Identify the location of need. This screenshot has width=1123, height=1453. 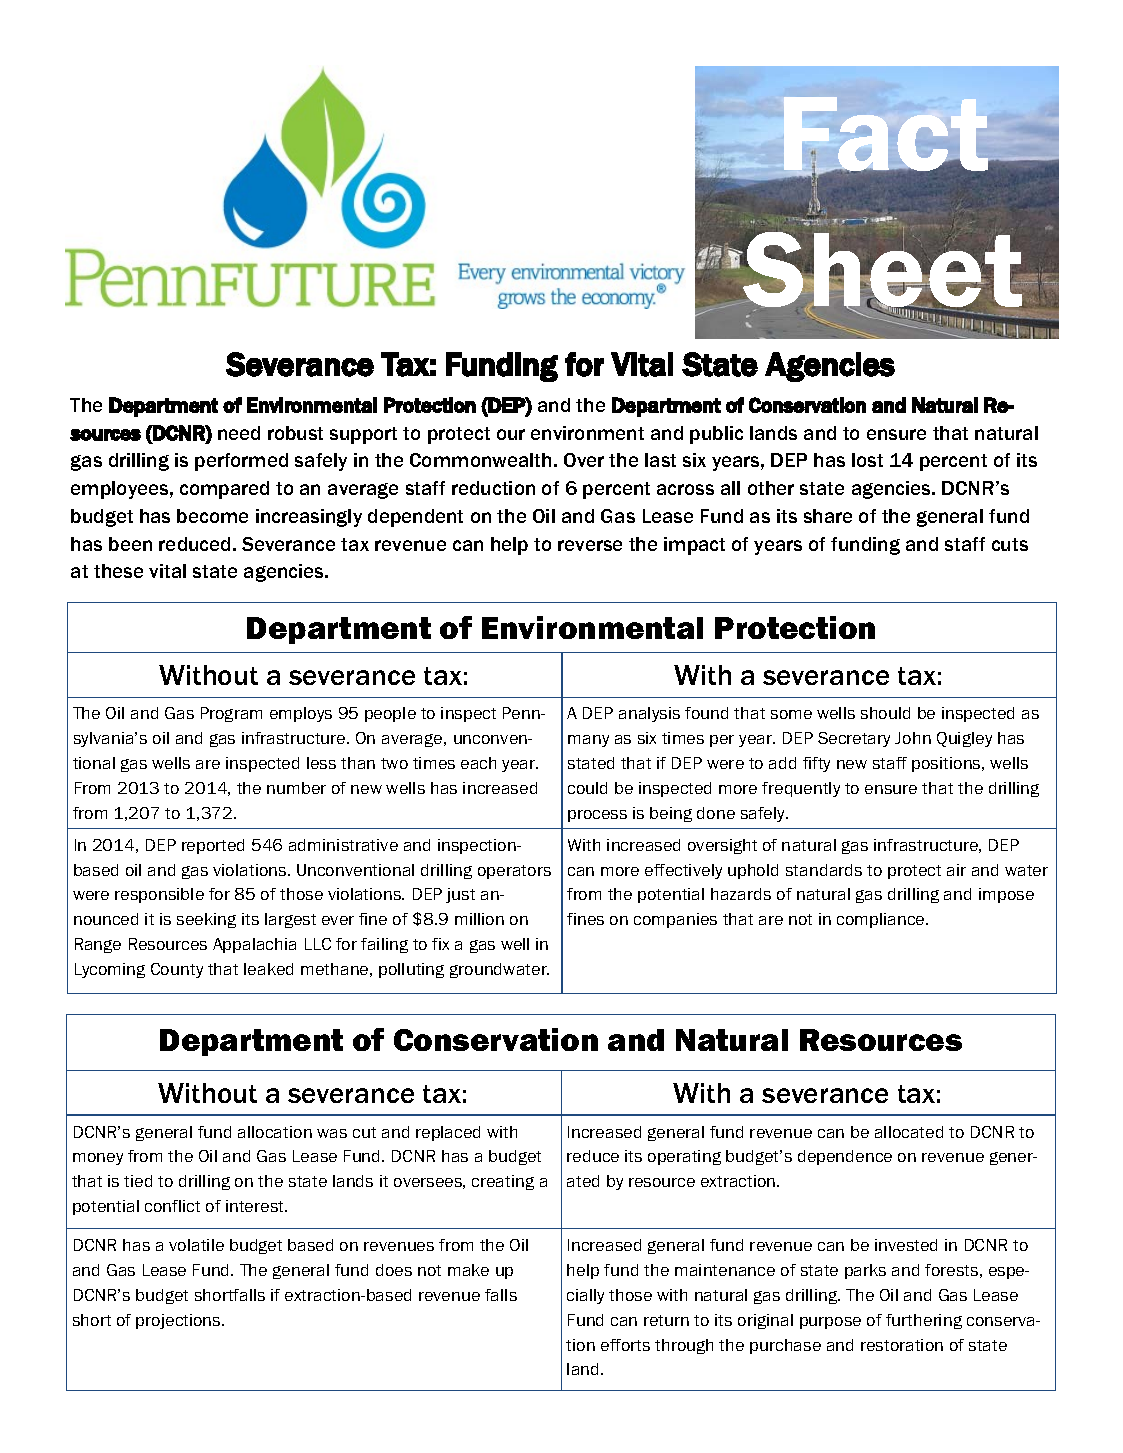
(239, 433).
